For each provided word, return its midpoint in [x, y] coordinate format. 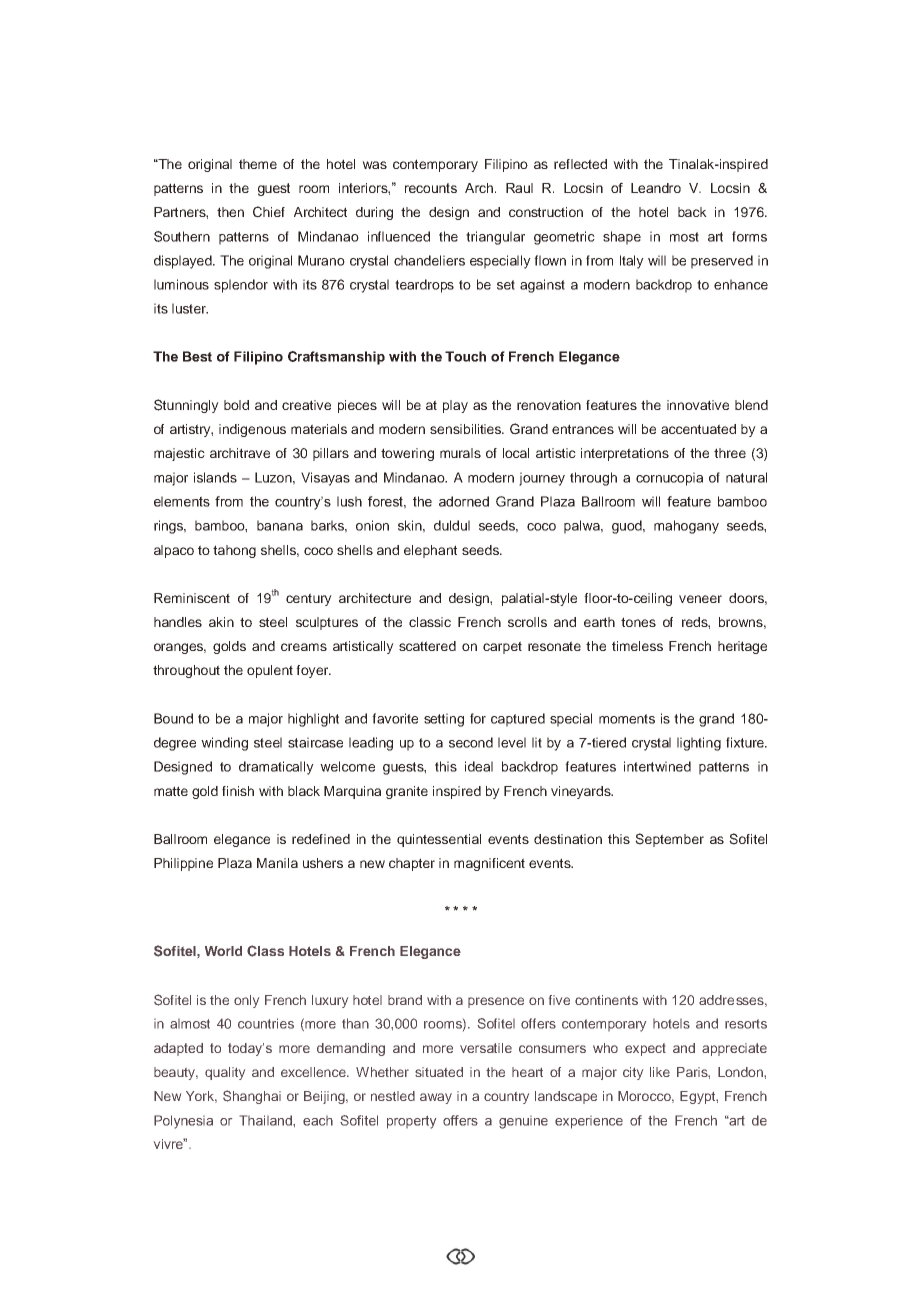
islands [215, 477]
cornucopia [669, 479]
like [660, 1072]
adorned [464, 501]
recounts [431, 188]
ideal [479, 766]
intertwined [657, 766]
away [436, 1098]
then [230, 212]
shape [622, 238]
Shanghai [252, 1097]
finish [238, 791]
